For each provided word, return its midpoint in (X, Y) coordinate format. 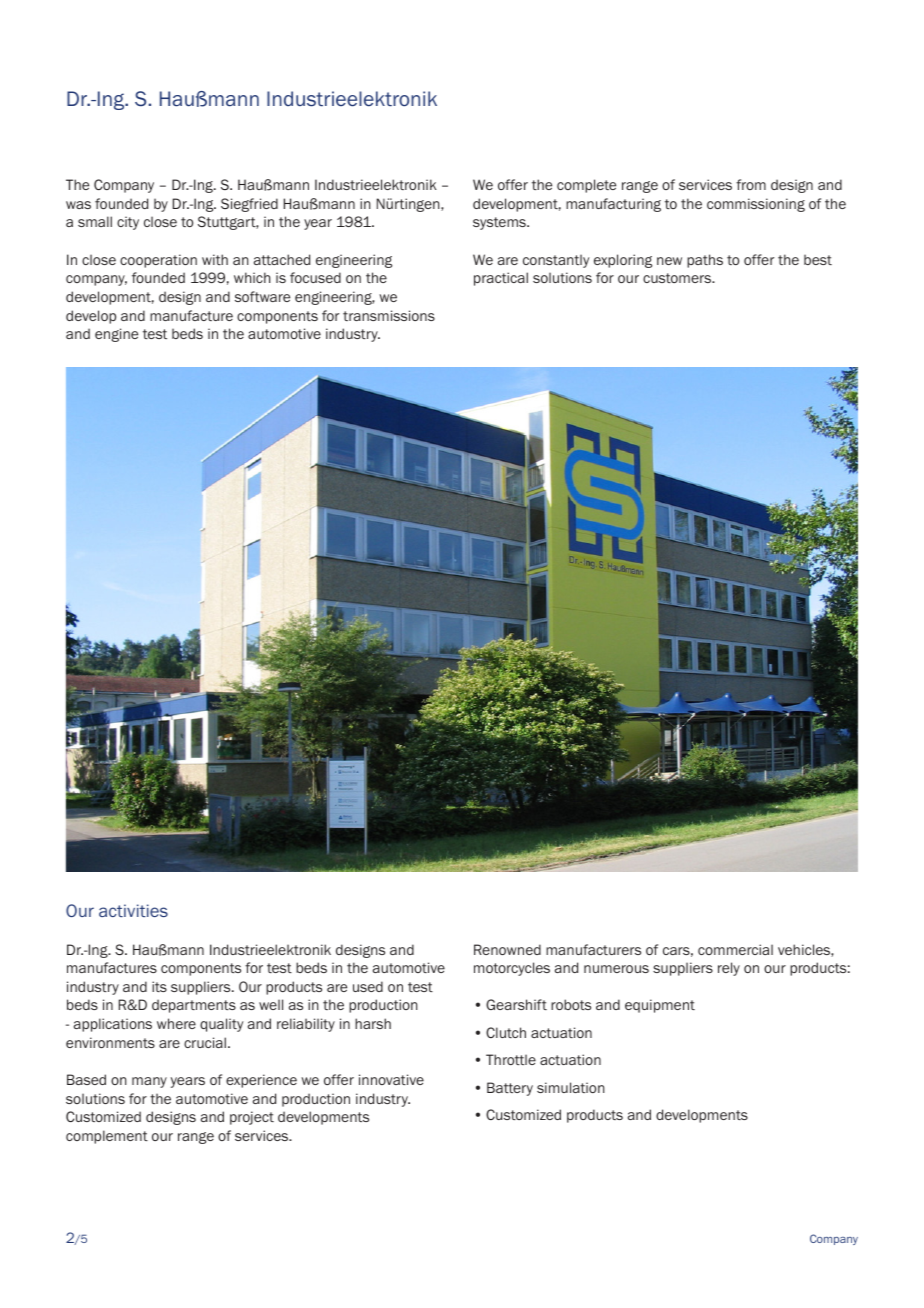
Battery (510, 1089)
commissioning (756, 205)
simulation (571, 1087)
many (149, 1082)
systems (500, 223)
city (128, 223)
